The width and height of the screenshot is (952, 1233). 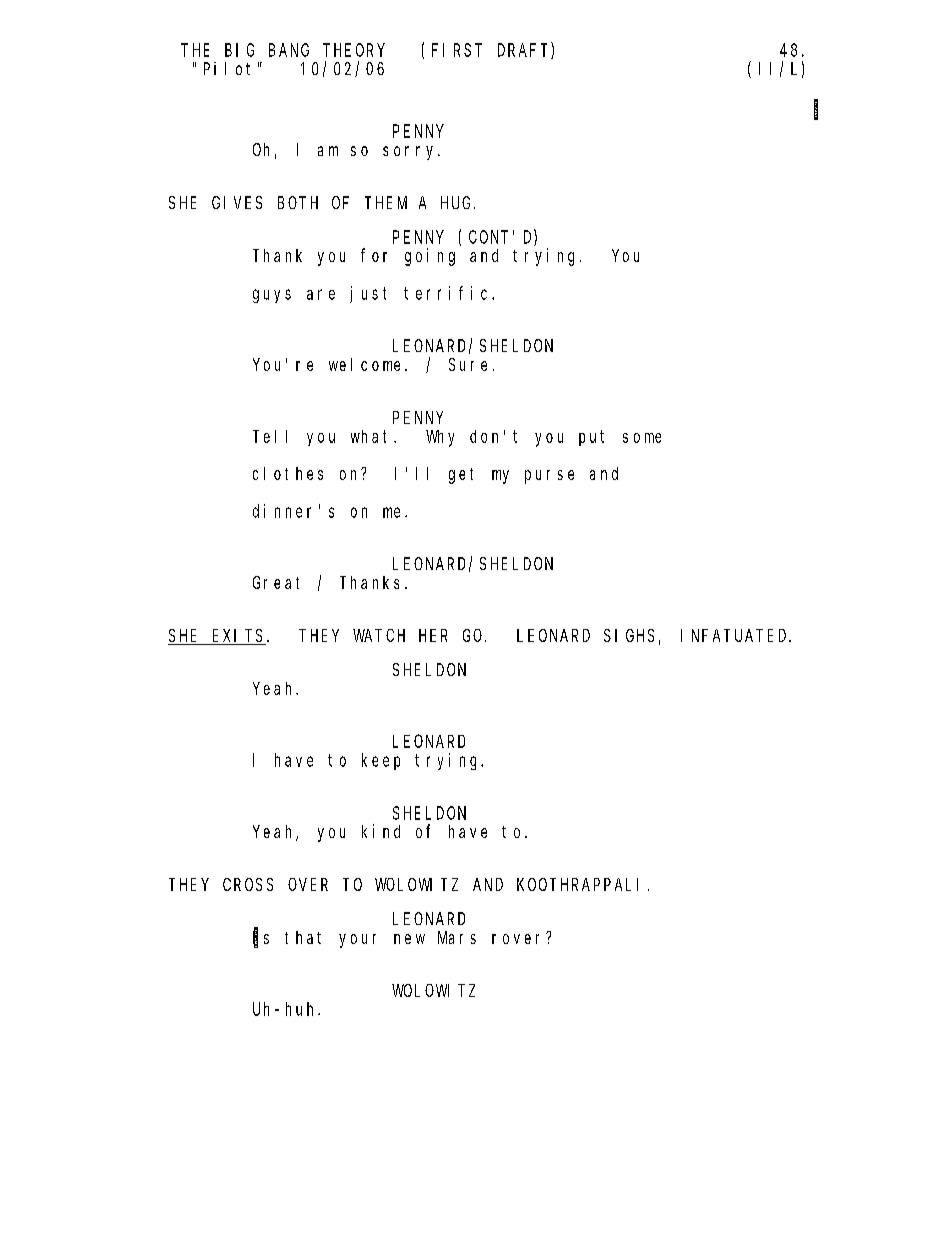 I want to click on clothes, so click(x=288, y=473).
